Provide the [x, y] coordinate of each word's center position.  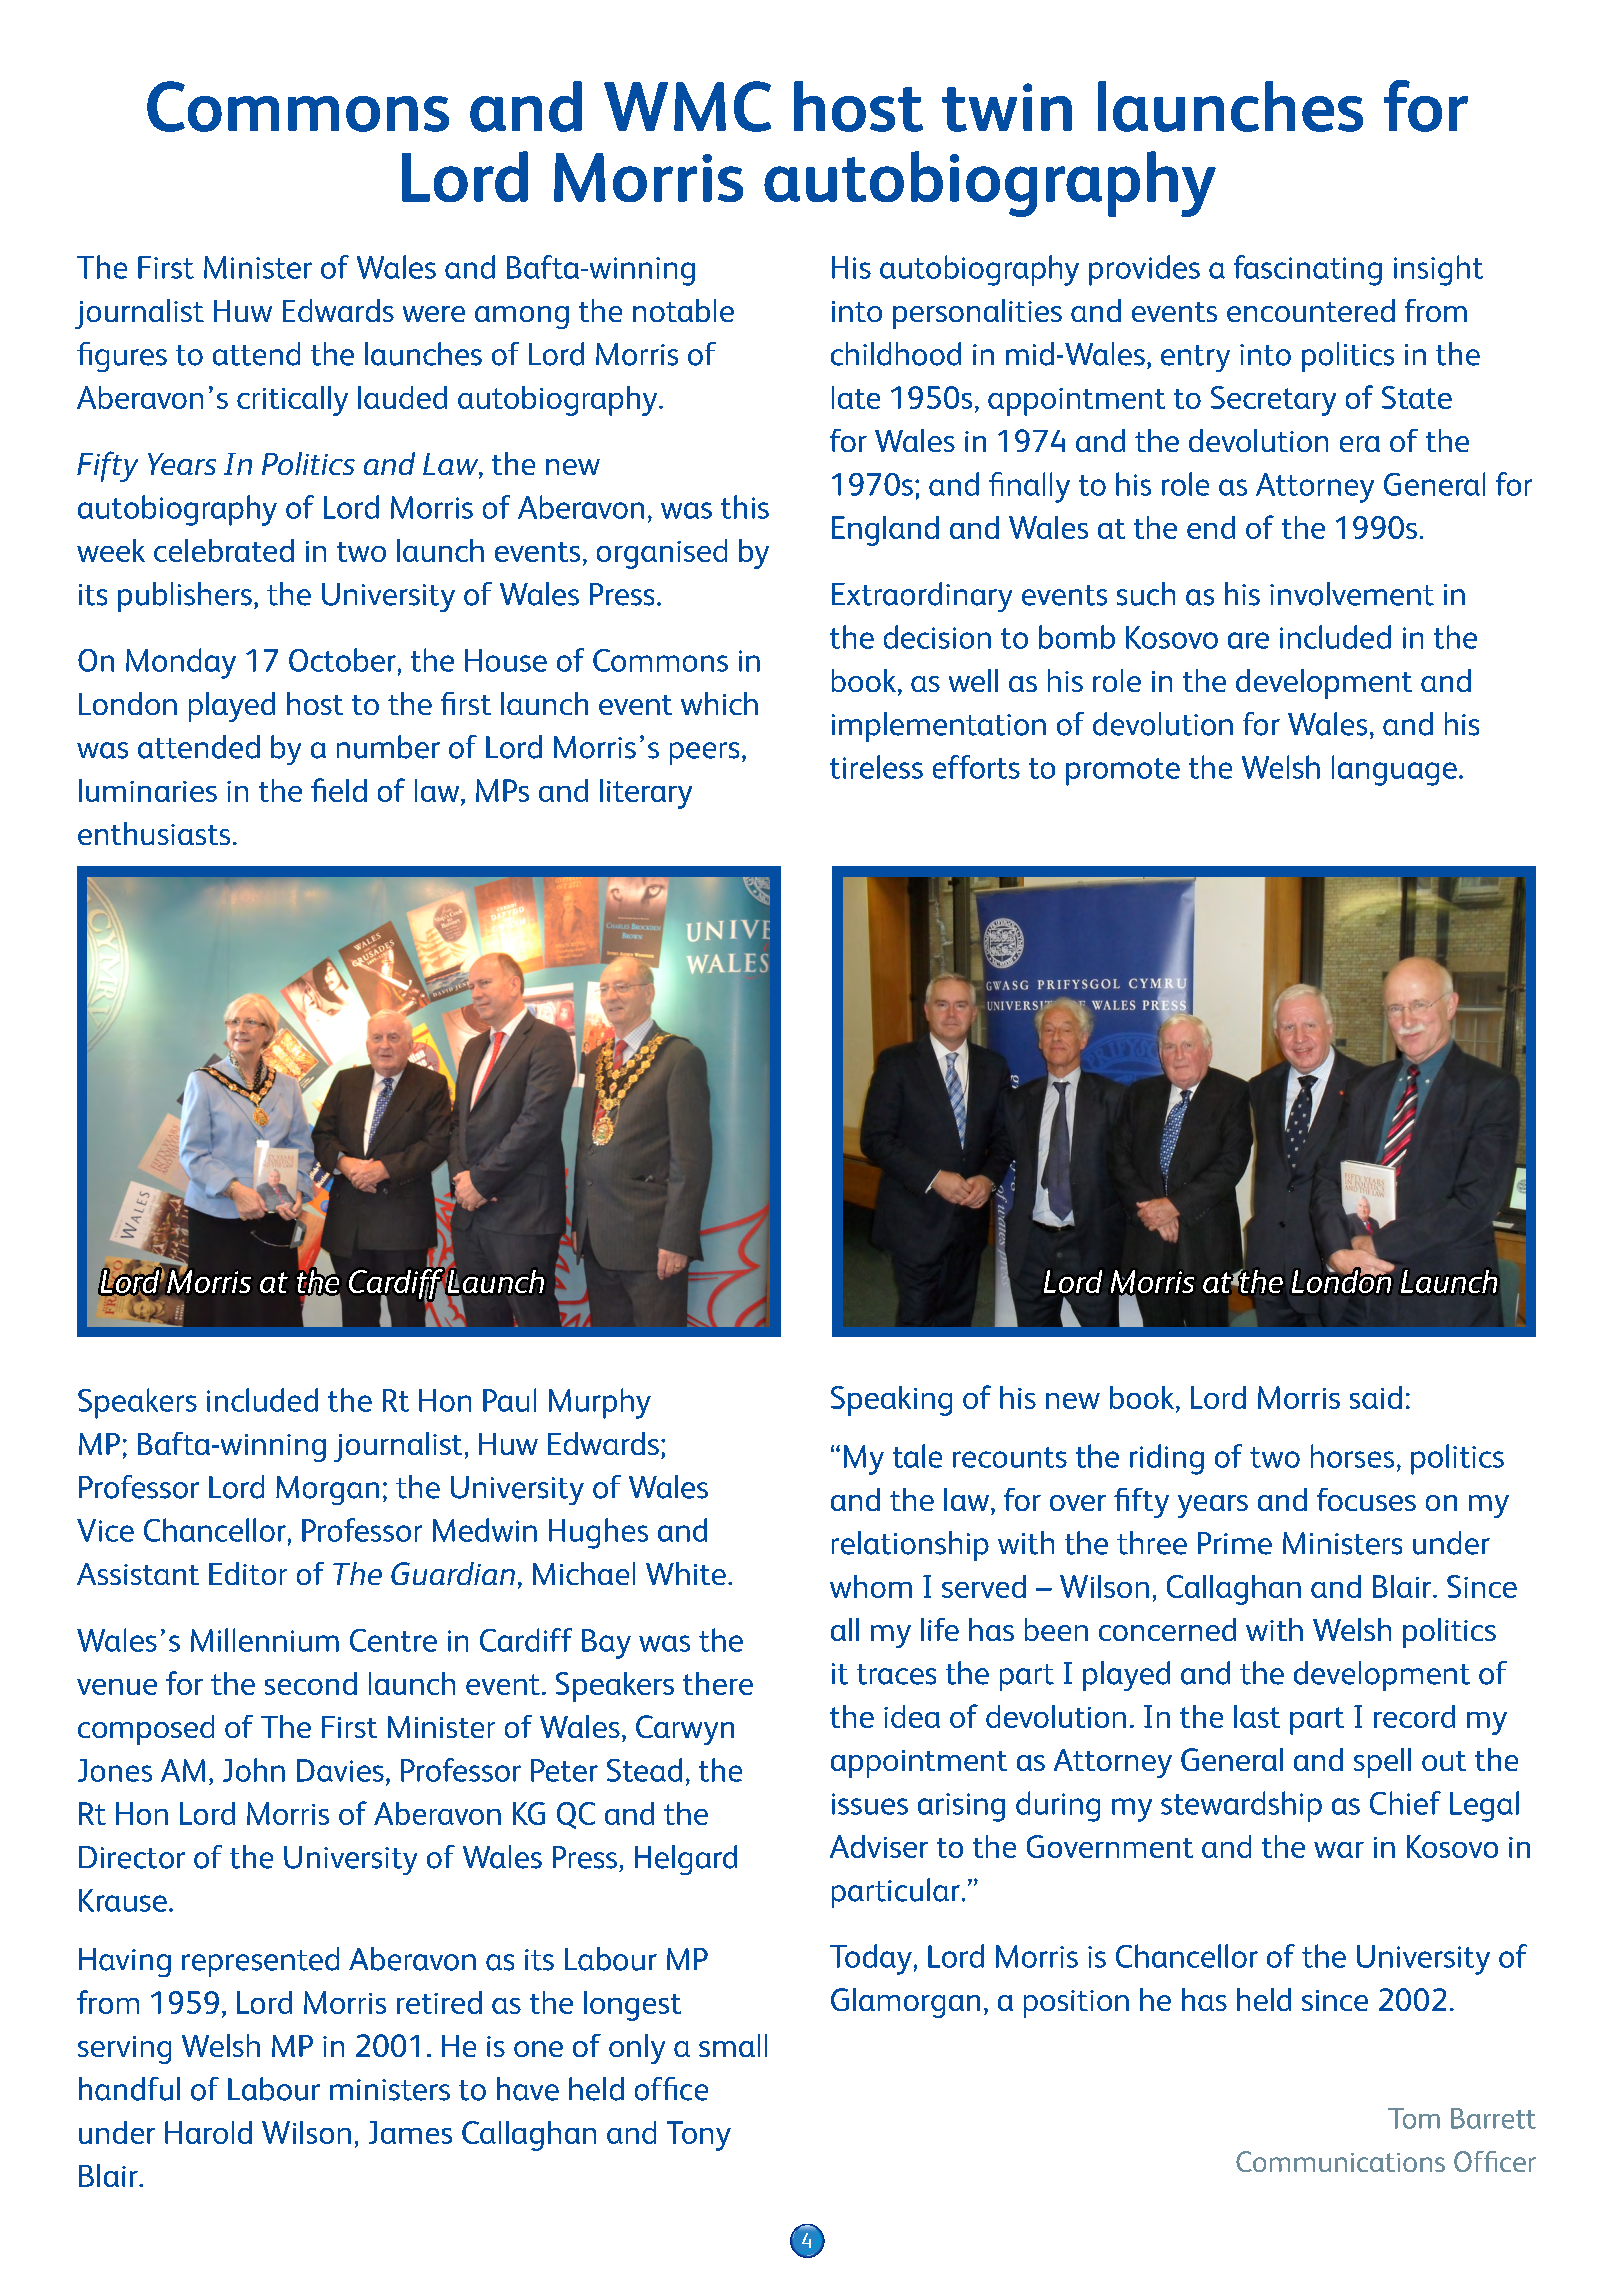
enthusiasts [154, 833]
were [434, 314]
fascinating [1308, 270]
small [733, 2045]
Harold [208, 2132]
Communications [1340, 2161]
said [1376, 1397]
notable [683, 310]
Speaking [891, 1401]
